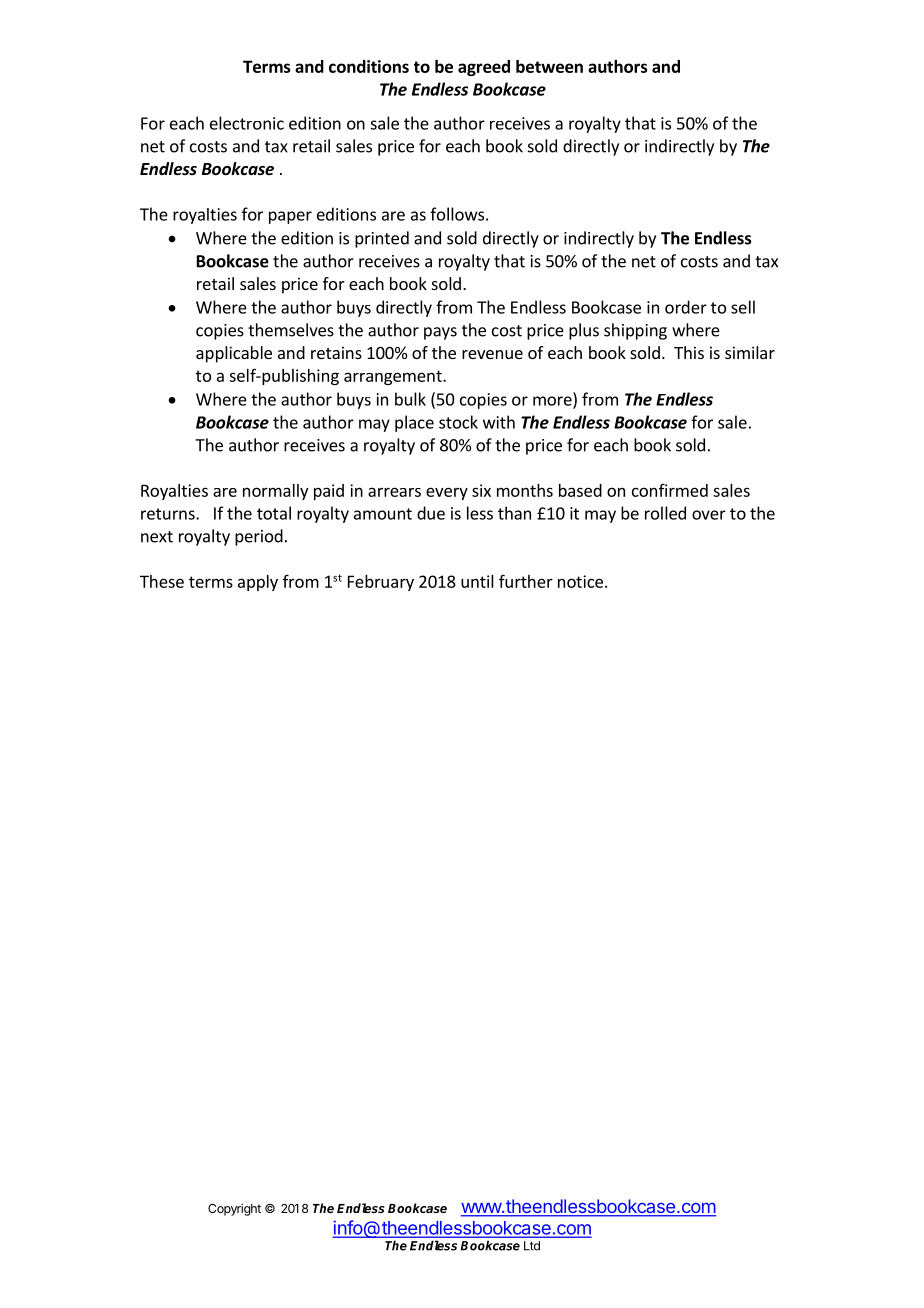 This screenshot has width=924, height=1308. What do you see at coordinates (686, 307) in the screenshot?
I see `order` at bounding box center [686, 307].
